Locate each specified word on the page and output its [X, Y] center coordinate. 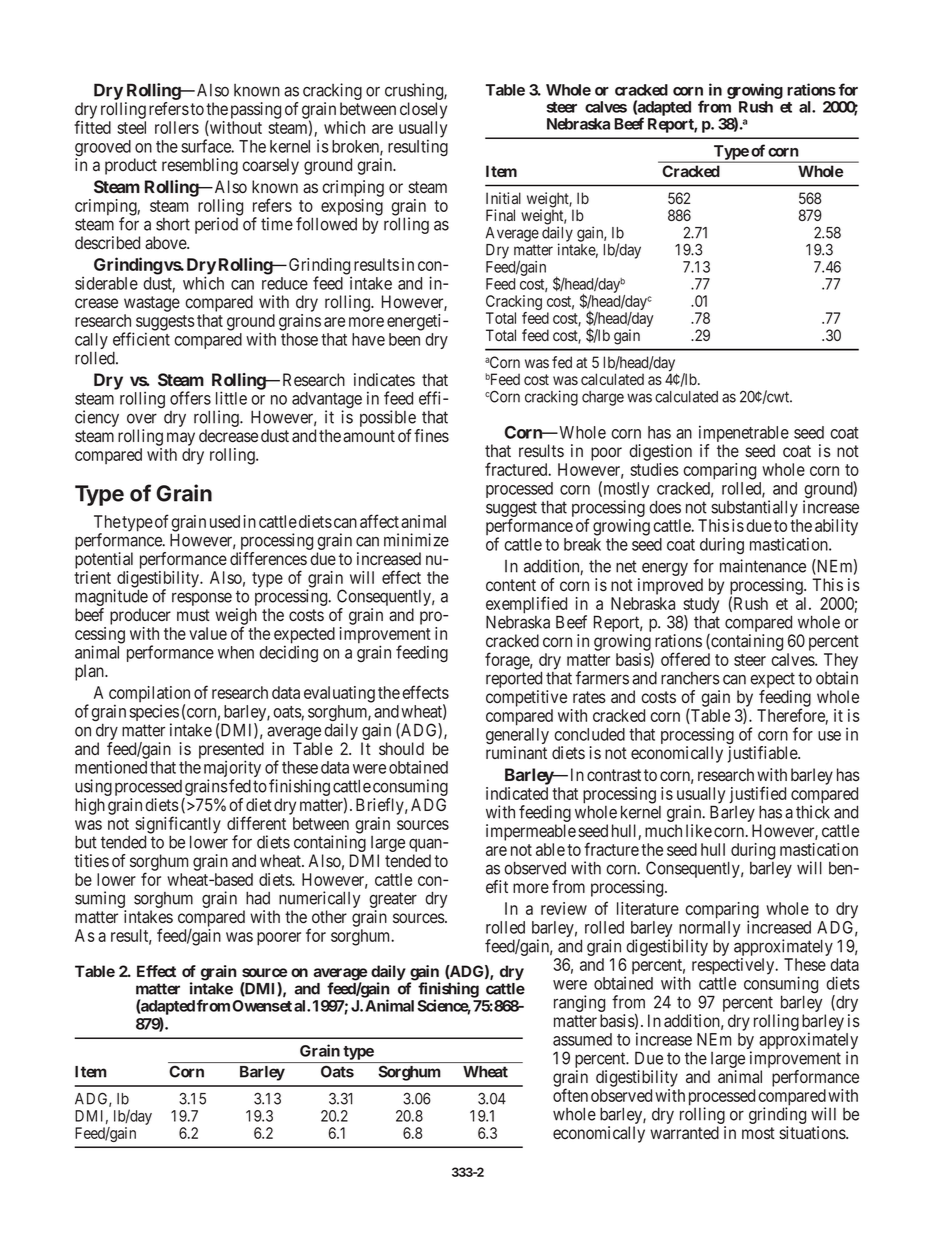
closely [423, 110]
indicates [384, 380]
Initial [503, 198]
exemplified [526, 606]
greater [393, 901]
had [258, 898]
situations [813, 1133]
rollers [177, 127]
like [699, 830]
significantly [178, 826]
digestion [660, 452]
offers [190, 398]
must [193, 615]
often [570, 1095]
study [701, 606]
